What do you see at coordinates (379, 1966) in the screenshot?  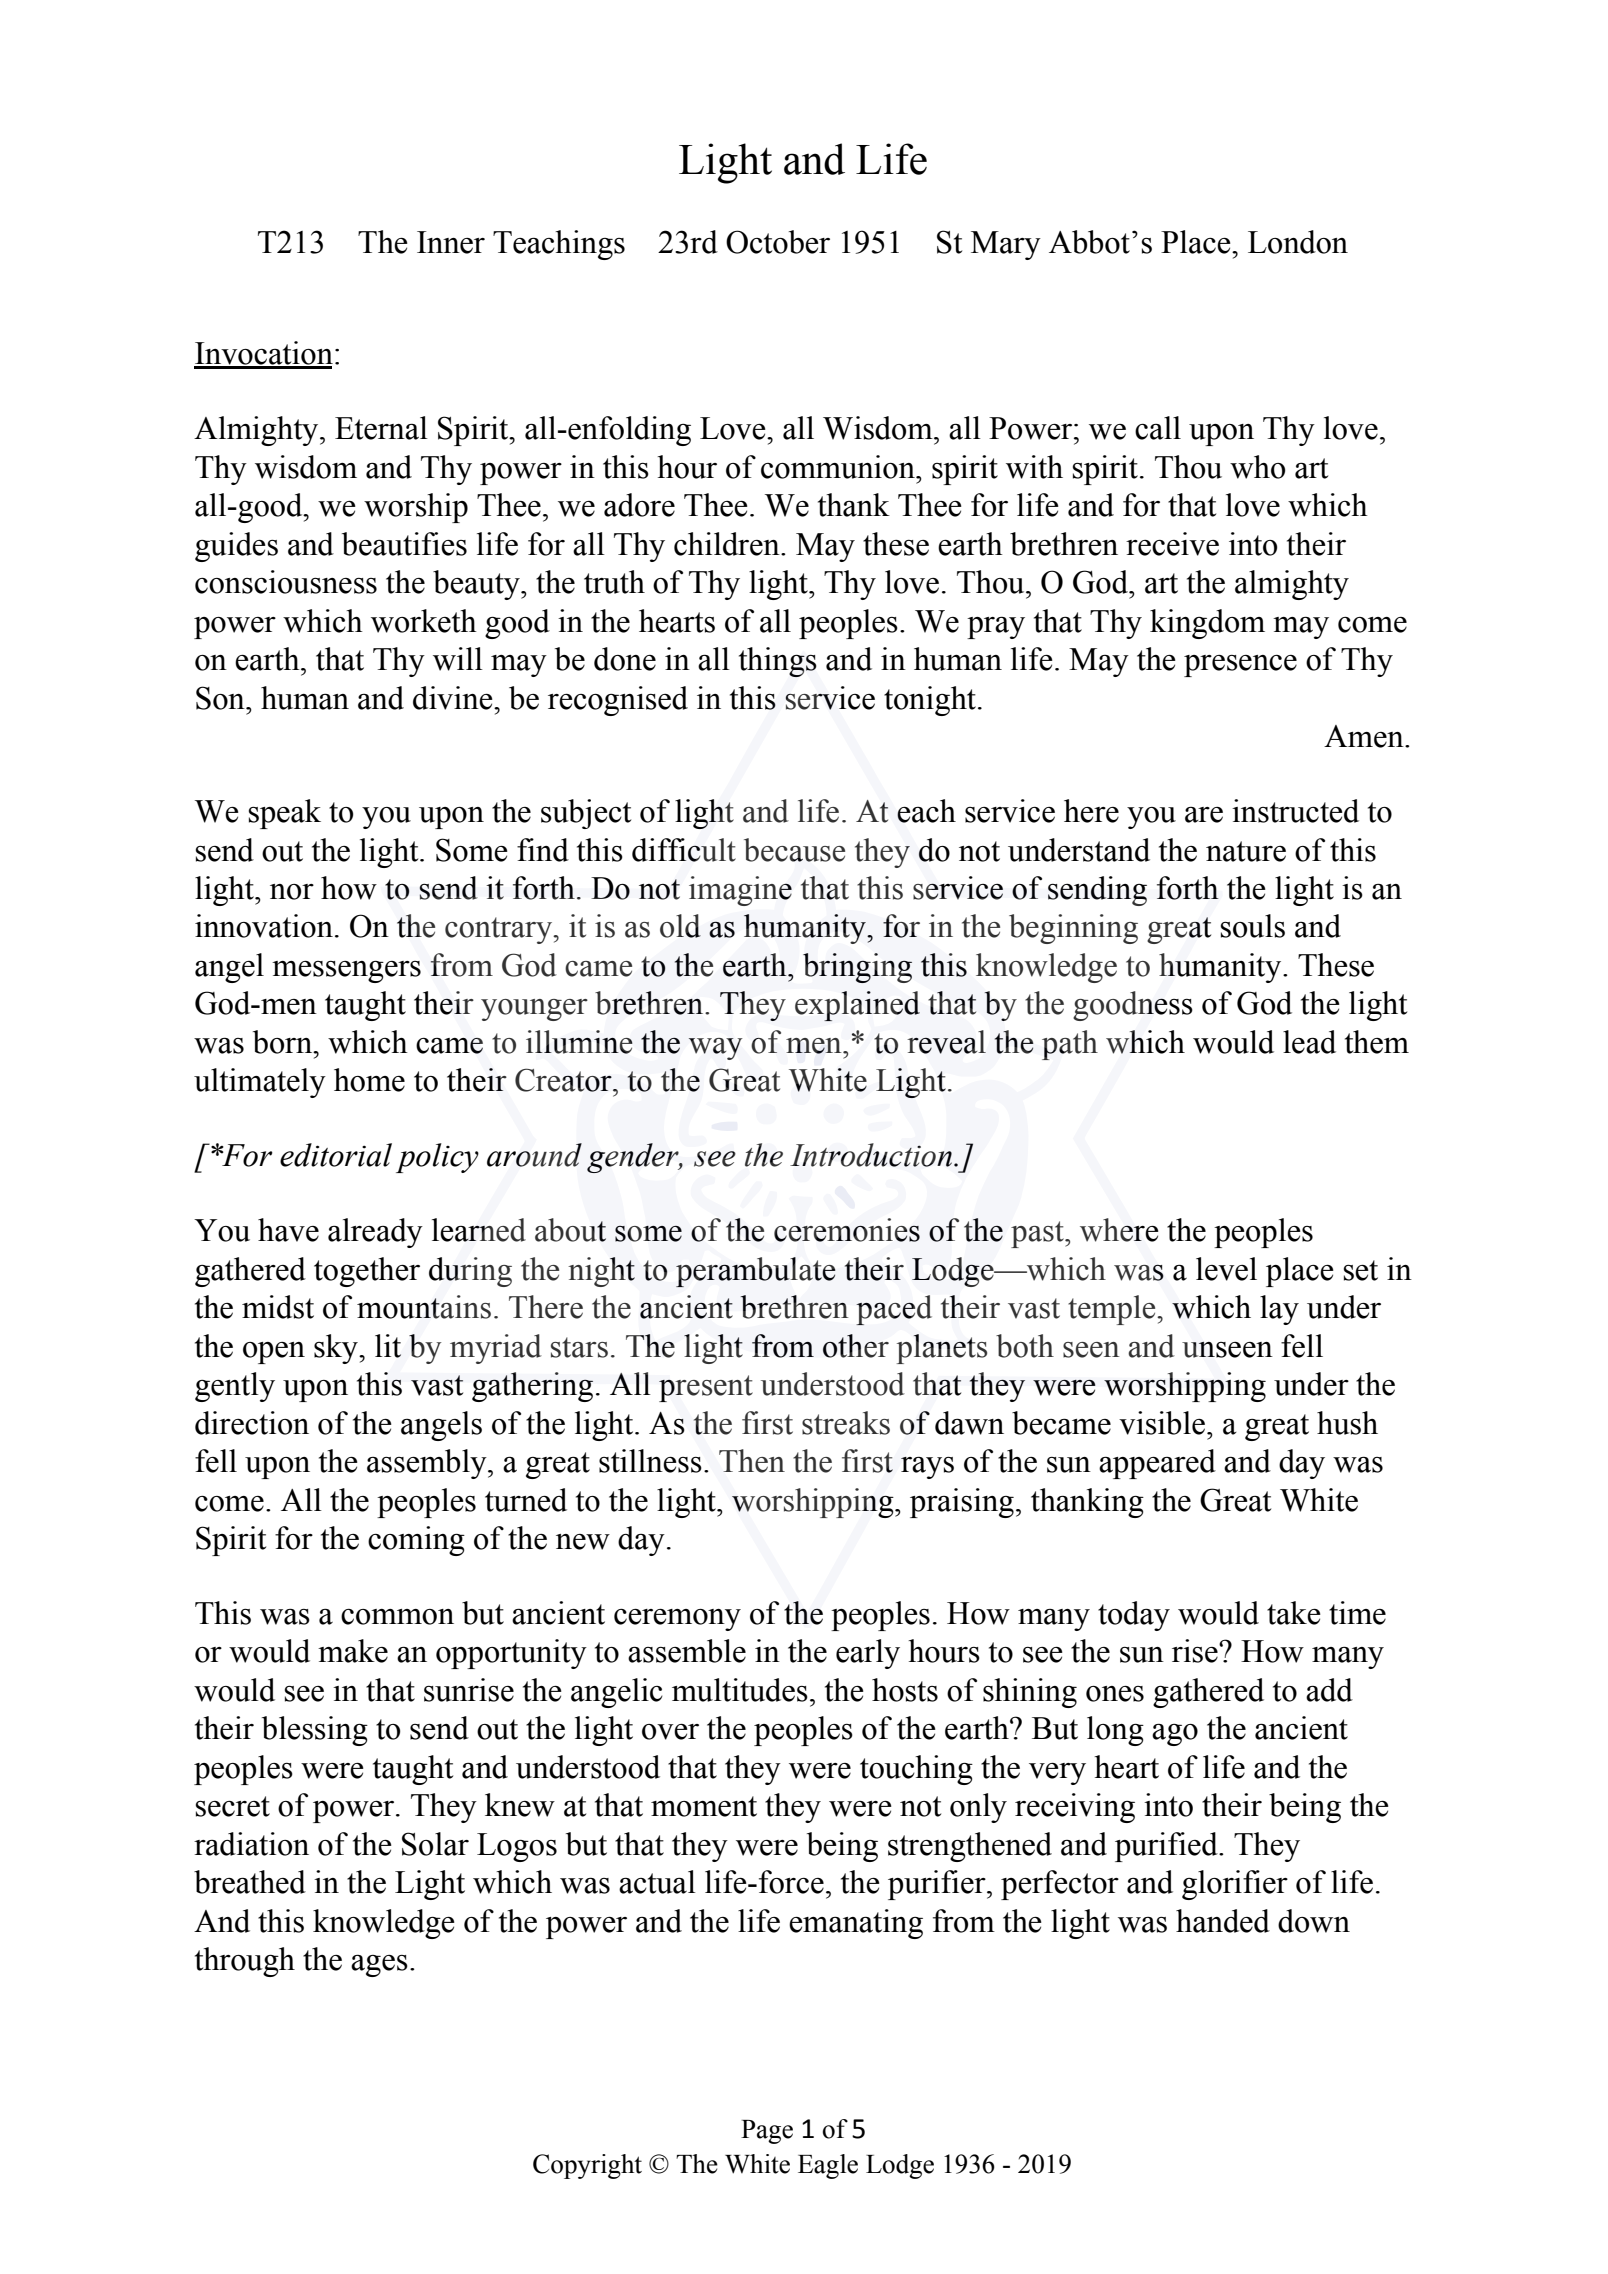 I see `ages` at bounding box center [379, 1966].
